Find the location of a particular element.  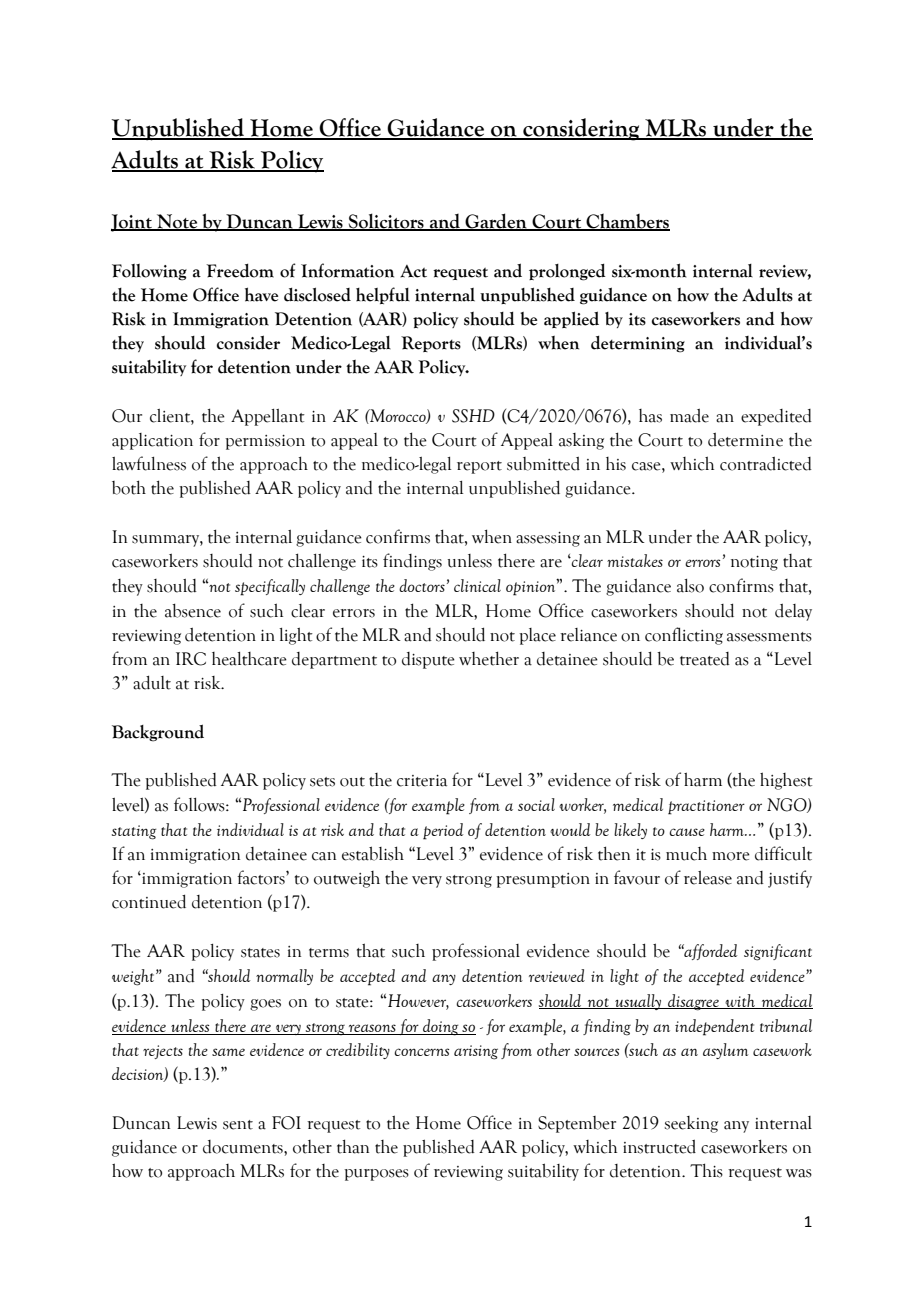

IRC is located at coordinates (191, 659).
